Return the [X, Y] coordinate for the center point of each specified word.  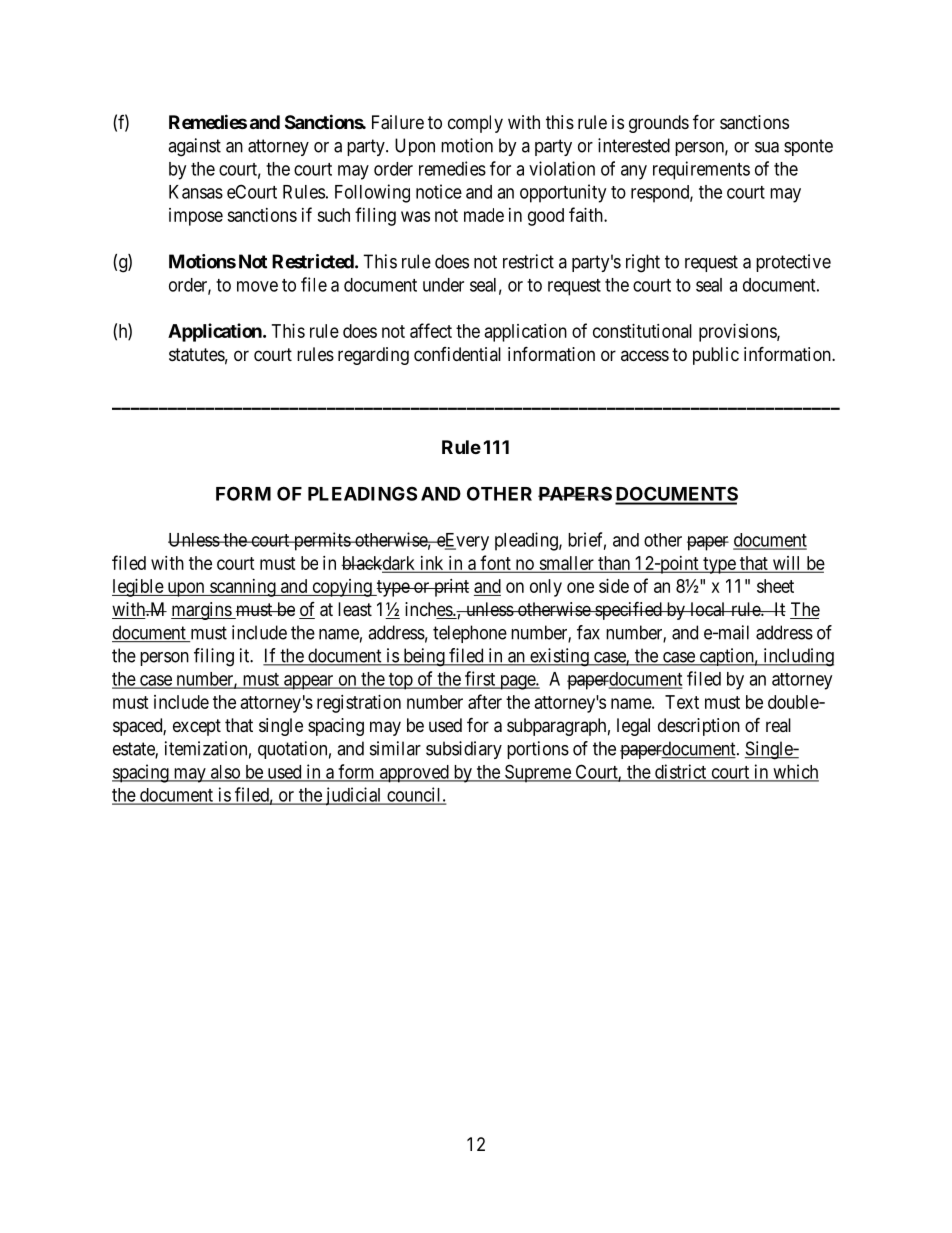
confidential [457, 354]
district [680, 772]
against [194, 147]
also [225, 773]
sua [767, 147]
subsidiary [464, 750]
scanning [243, 588]
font [495, 563]
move [257, 286]
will [787, 564]
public [716, 356]
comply [475, 124]
